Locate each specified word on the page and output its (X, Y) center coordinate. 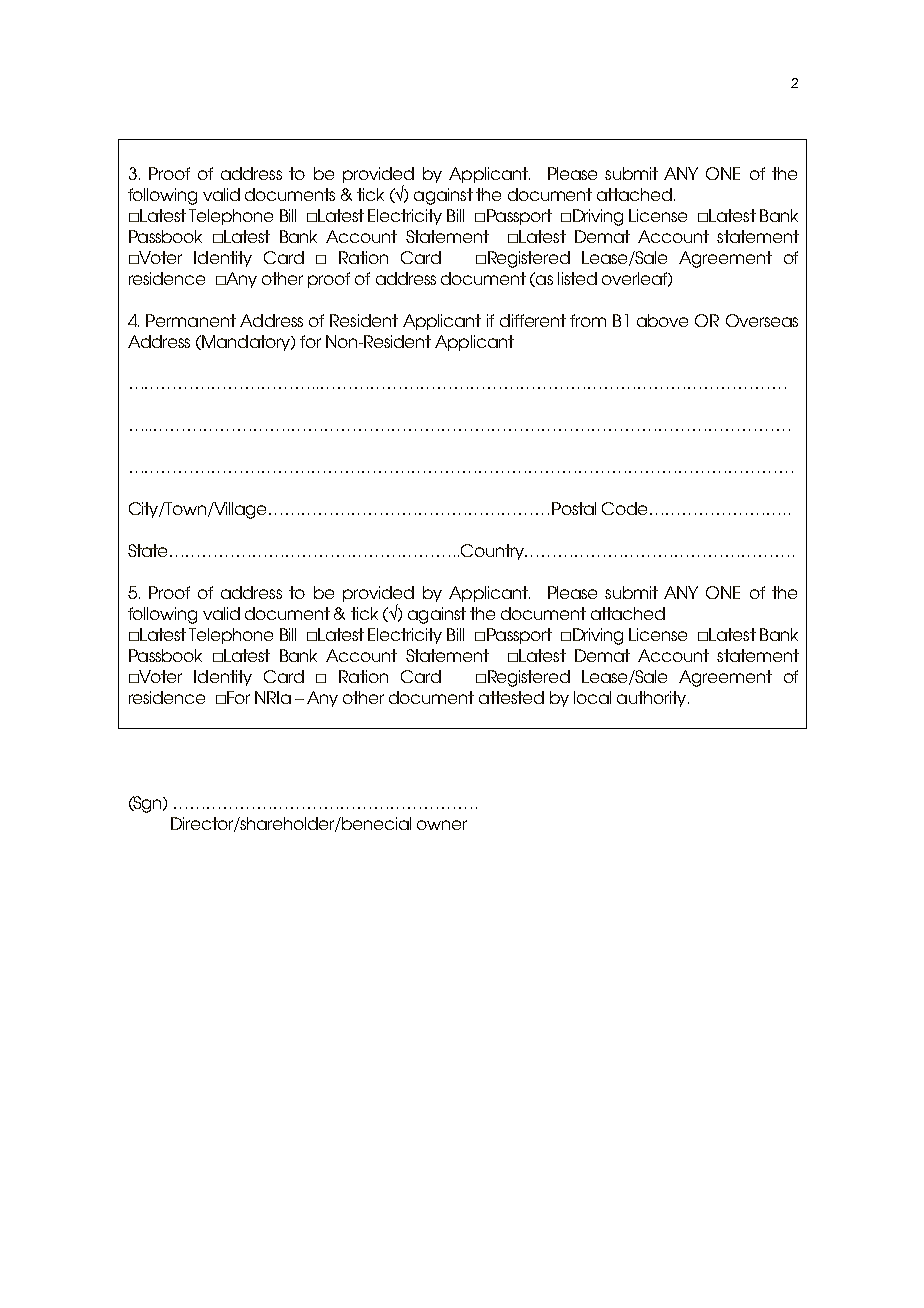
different (533, 320)
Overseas (762, 320)
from (588, 320)
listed (577, 278)
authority (653, 699)
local (592, 697)
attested (511, 697)
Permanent (191, 320)
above (662, 320)
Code (626, 508)
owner (442, 825)
